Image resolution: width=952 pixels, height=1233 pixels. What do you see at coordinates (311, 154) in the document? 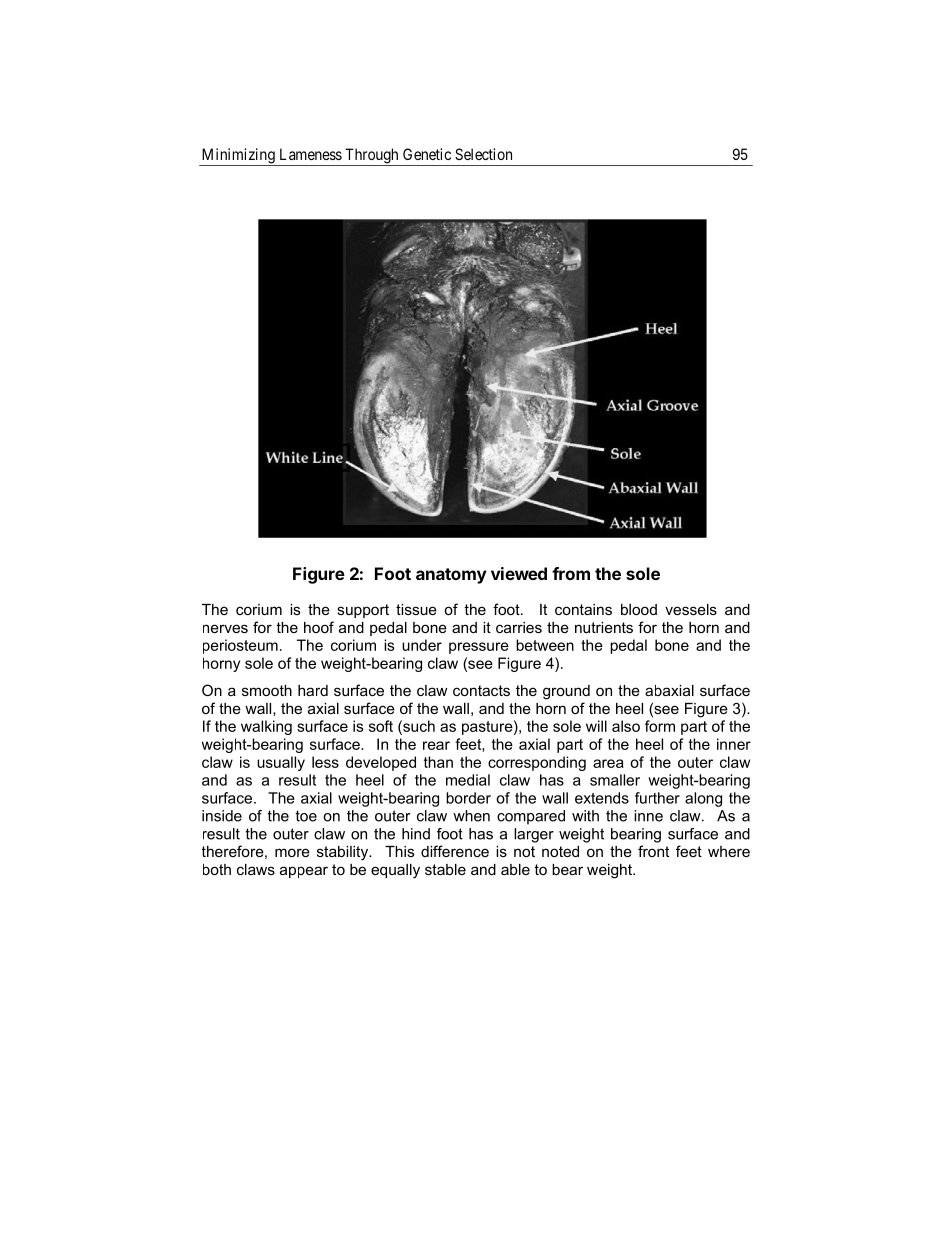
I see `Lameness` at bounding box center [311, 154].
